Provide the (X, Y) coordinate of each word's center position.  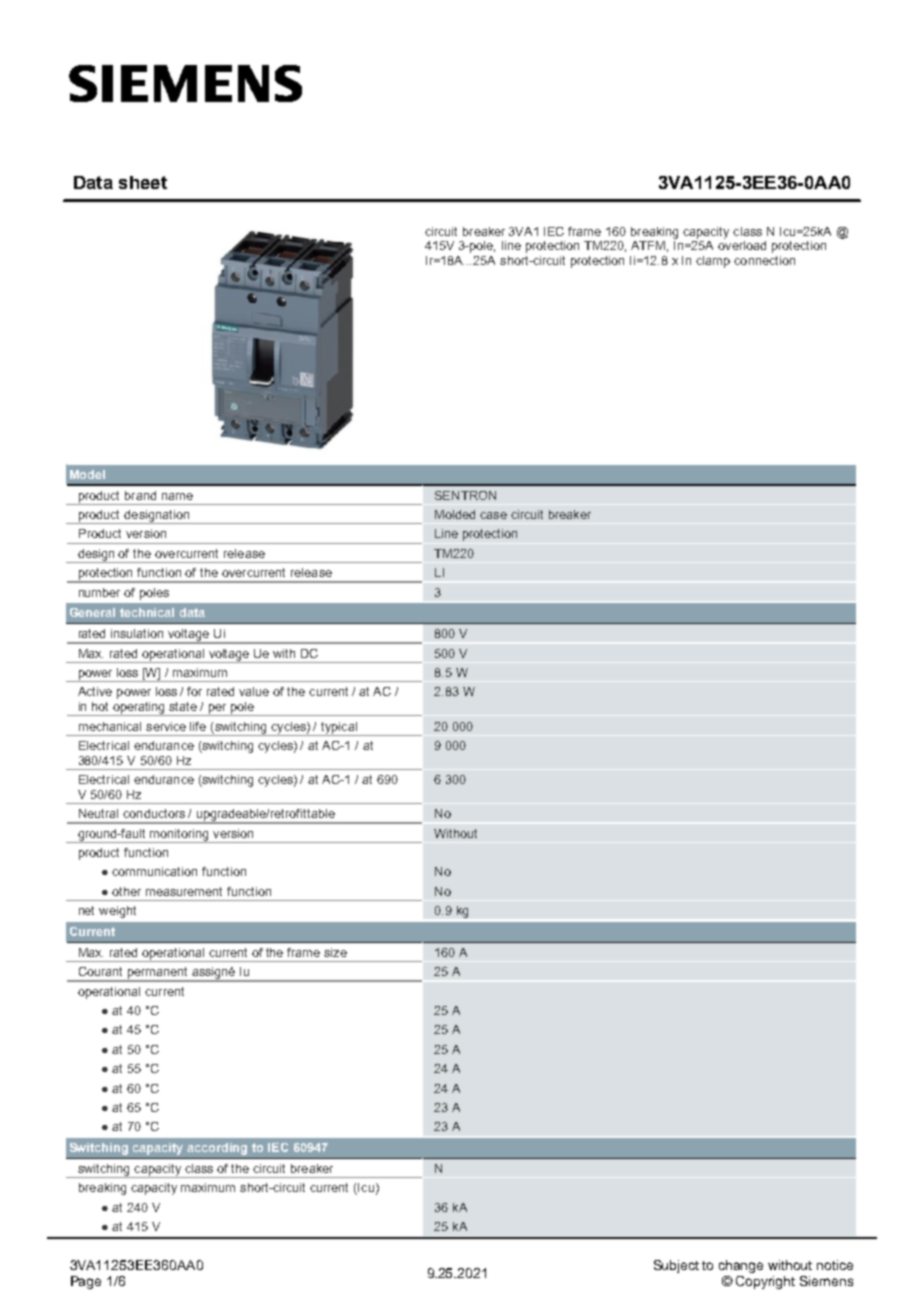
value (254, 691)
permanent (158, 974)
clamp (713, 262)
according (217, 1149)
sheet (143, 182)
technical (147, 612)
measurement (184, 891)
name (177, 496)
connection (764, 260)
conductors (154, 813)
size (335, 952)
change (741, 1266)
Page (86, 1282)
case (493, 515)
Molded (455, 514)
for (194, 691)
